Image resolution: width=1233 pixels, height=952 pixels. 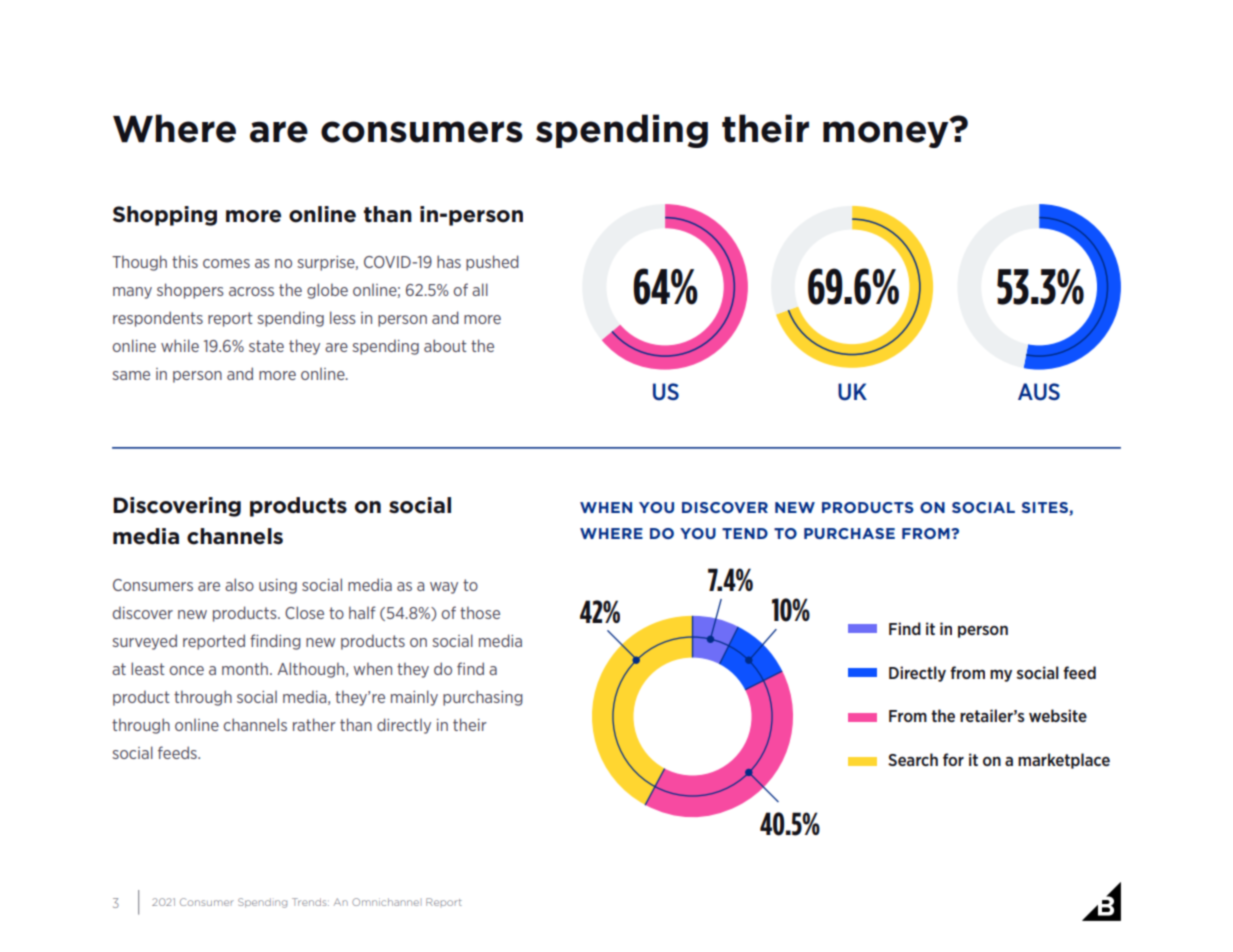 What do you see at coordinates (165, 216) in the page?
I see `Shopping` at bounding box center [165, 216].
